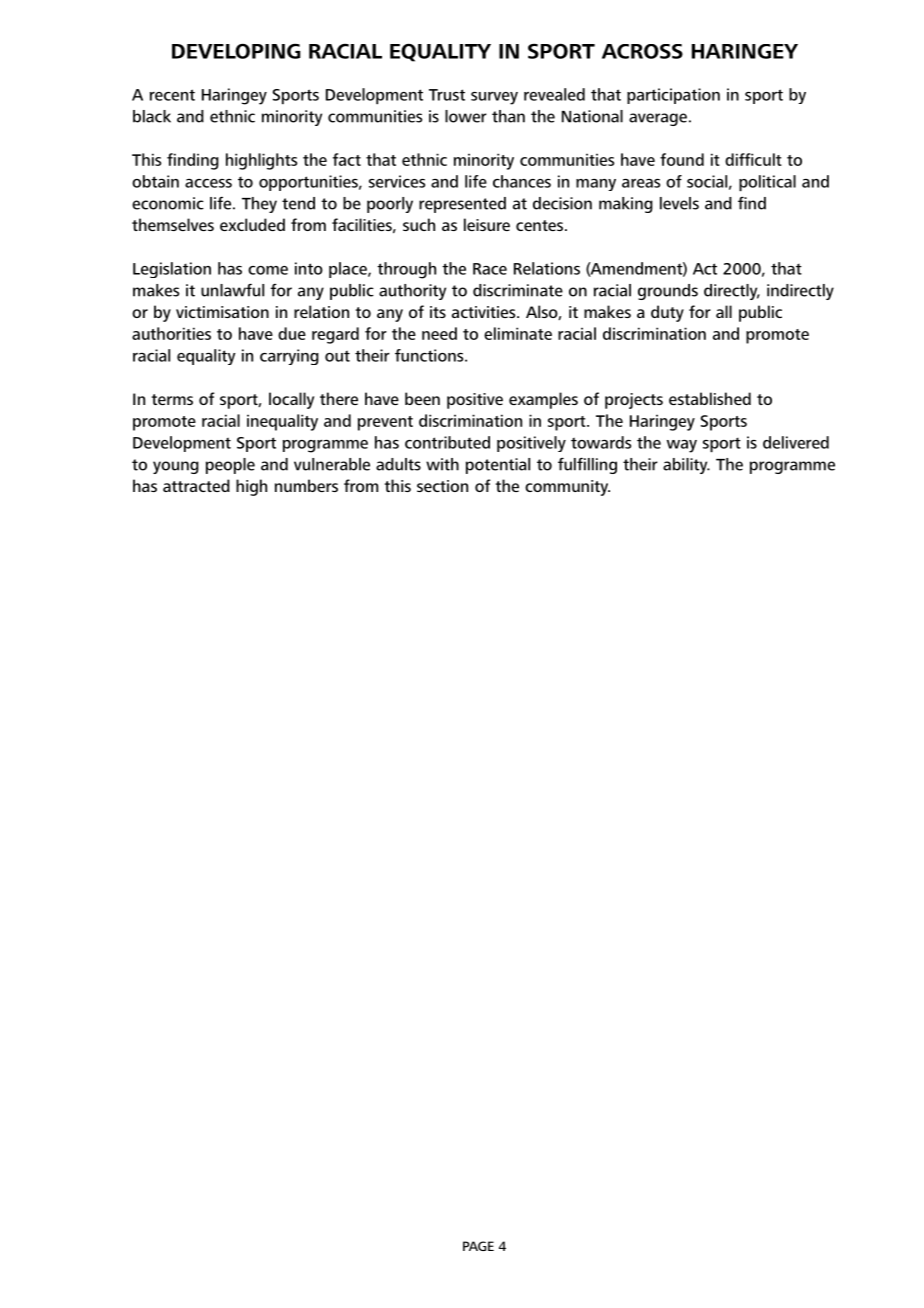  I want to click on DEVELOPING, so click(236, 51).
